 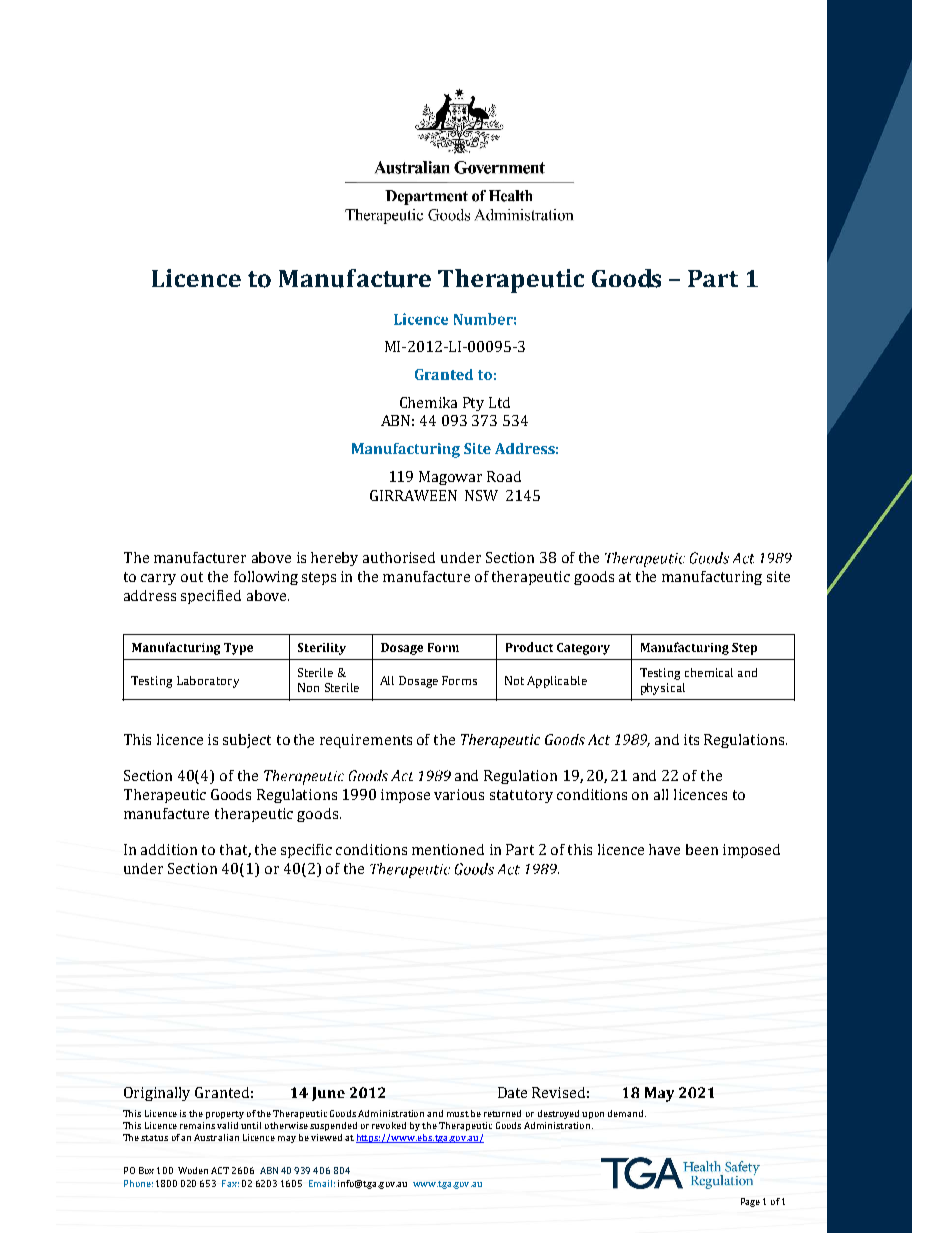 What do you see at coordinates (702, 849) in the screenshot?
I see `been` at bounding box center [702, 849].
